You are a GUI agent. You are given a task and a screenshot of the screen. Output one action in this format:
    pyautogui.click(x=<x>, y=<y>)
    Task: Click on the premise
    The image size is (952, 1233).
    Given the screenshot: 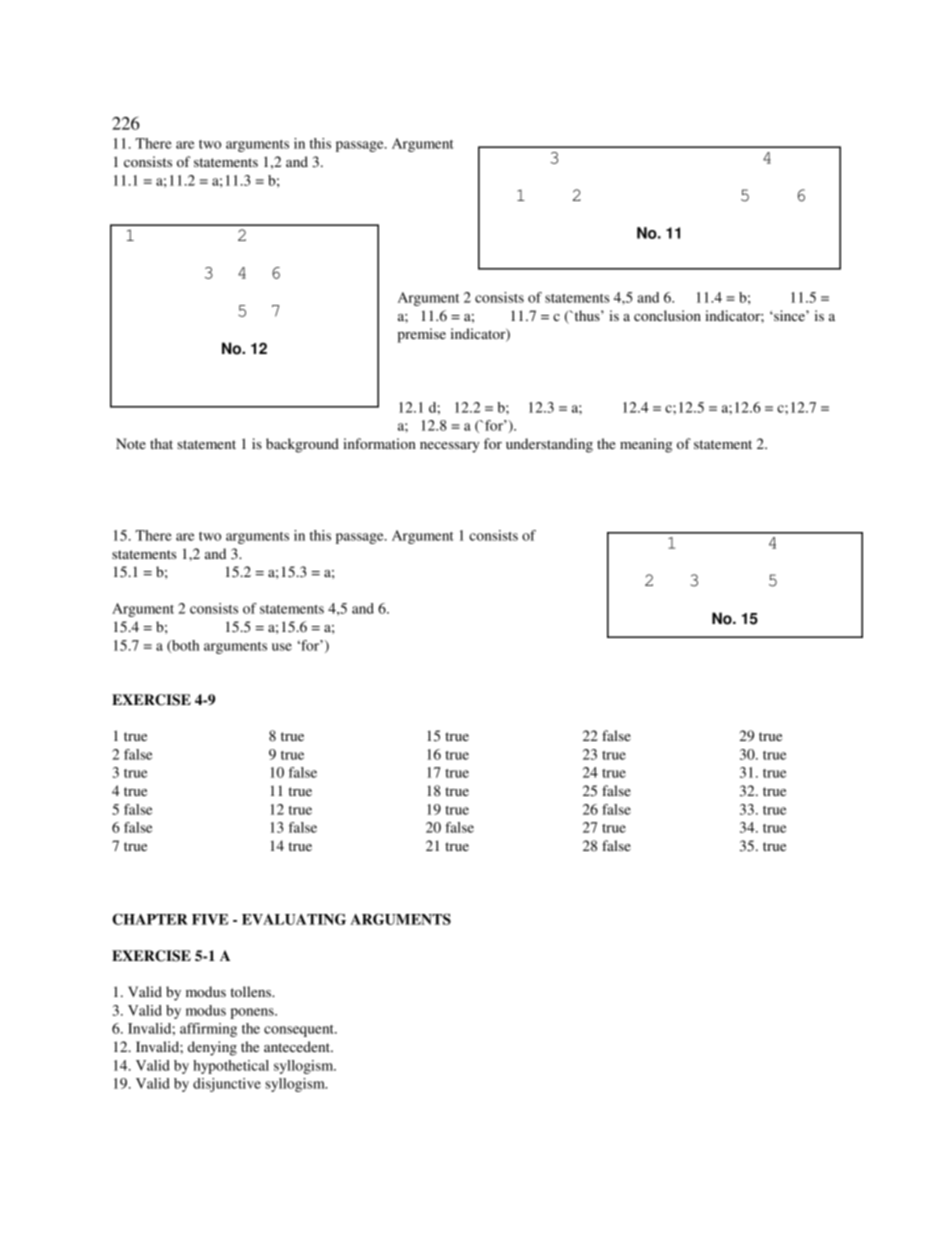 What is the action you would take?
    pyautogui.click(x=421, y=335)
